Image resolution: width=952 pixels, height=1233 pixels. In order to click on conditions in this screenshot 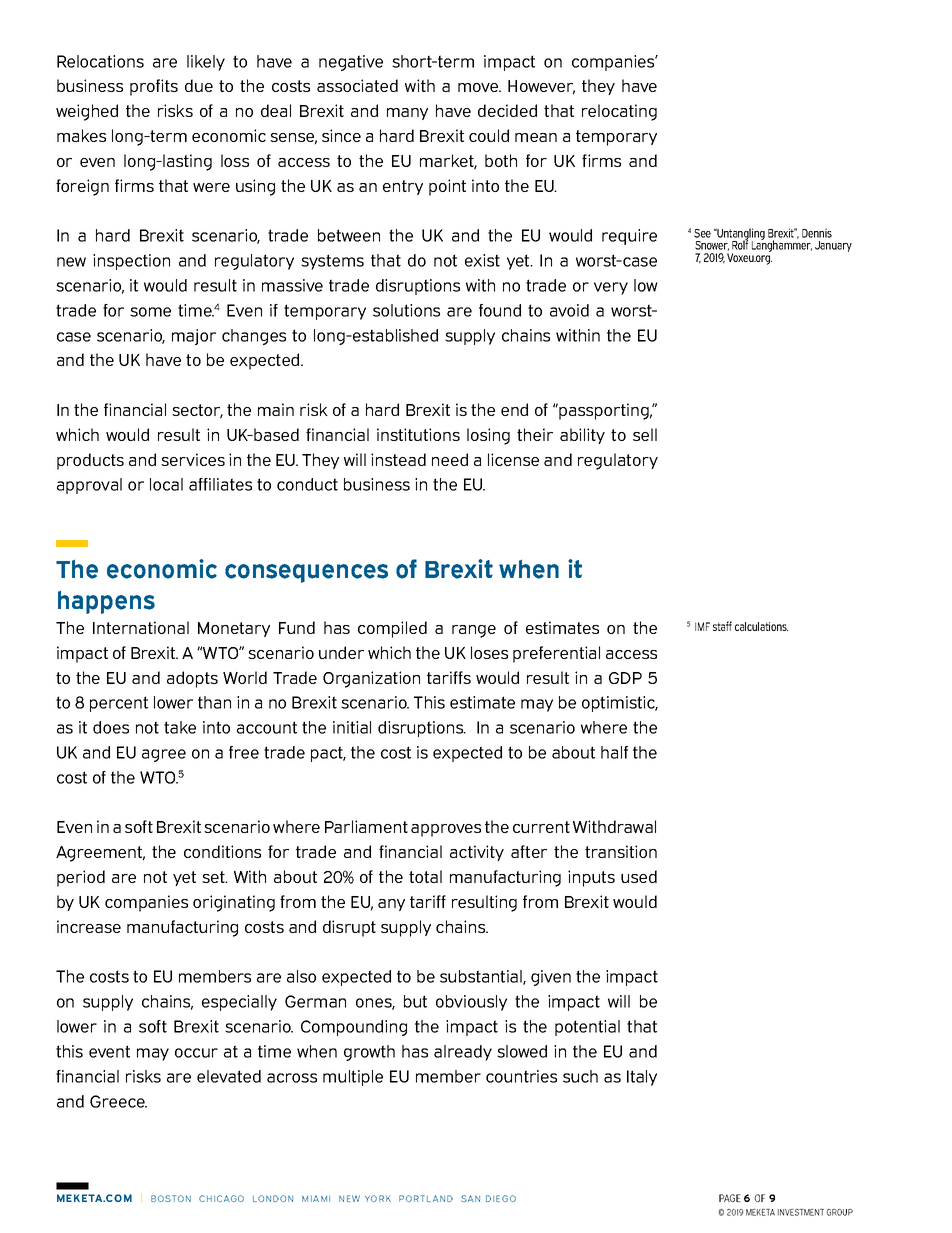, I will do `click(222, 851)`.
